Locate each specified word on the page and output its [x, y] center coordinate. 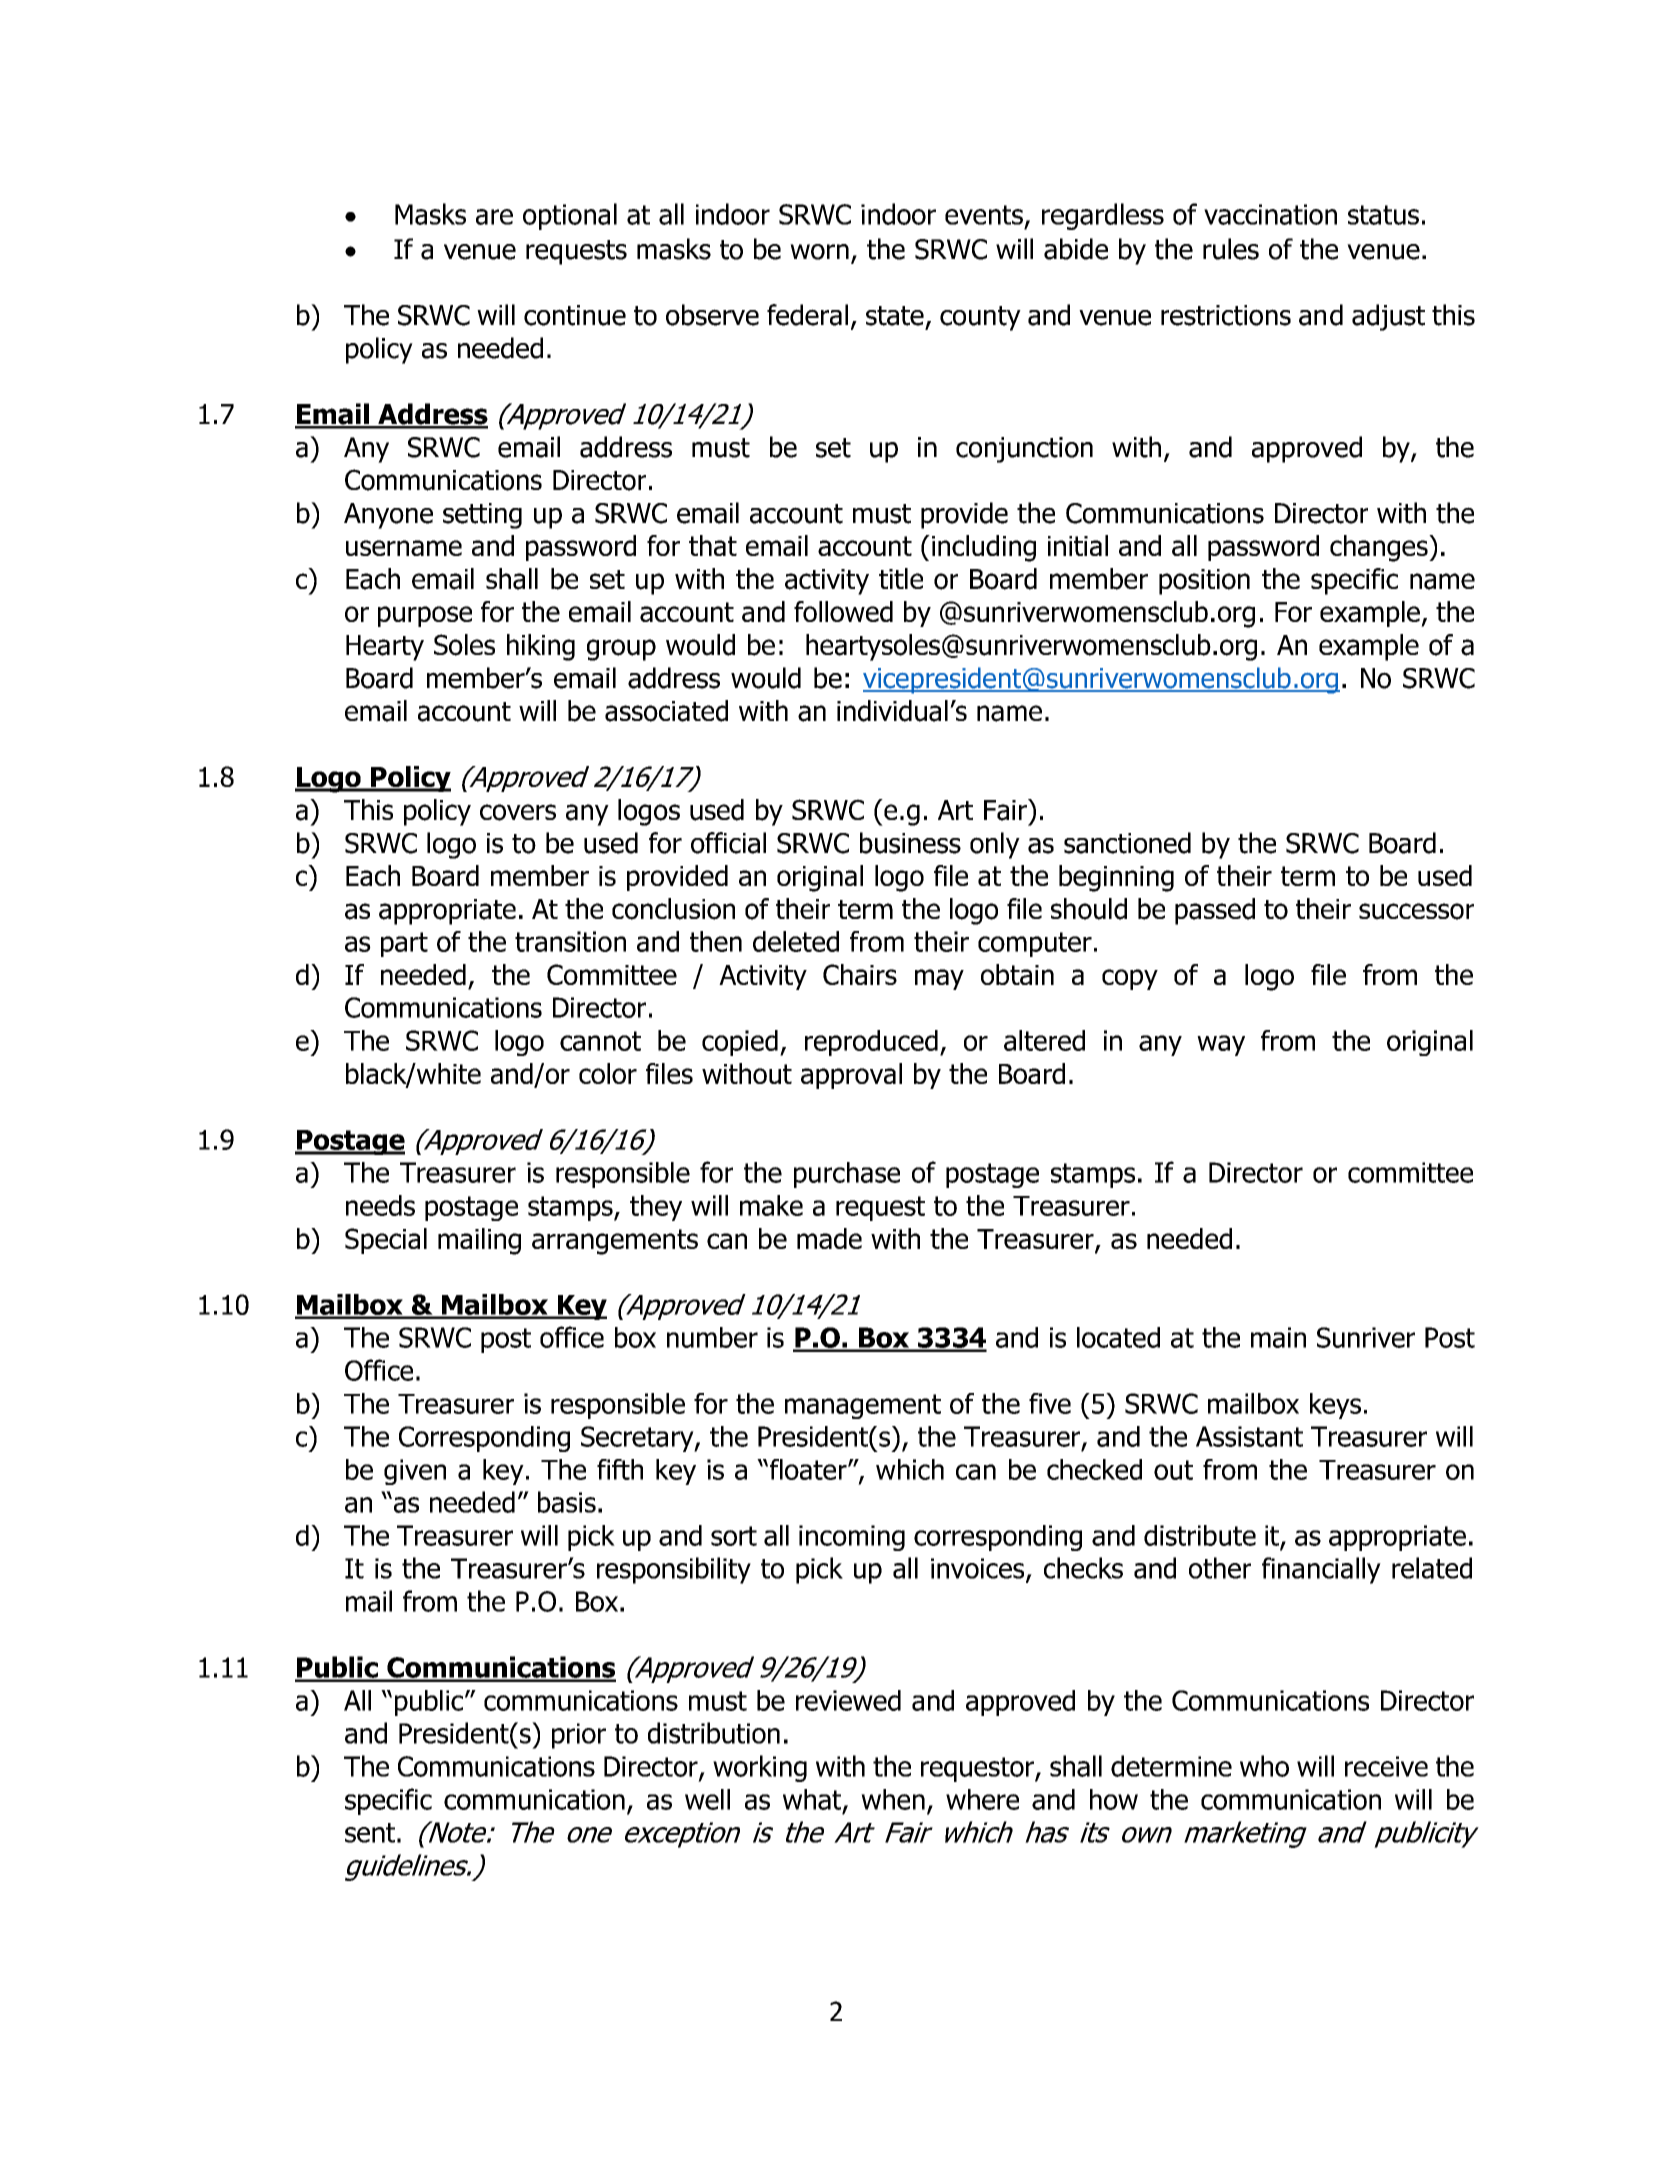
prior [579, 1736]
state [895, 316]
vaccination [1270, 214]
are [494, 217]
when [893, 1799]
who [1264, 1766]
